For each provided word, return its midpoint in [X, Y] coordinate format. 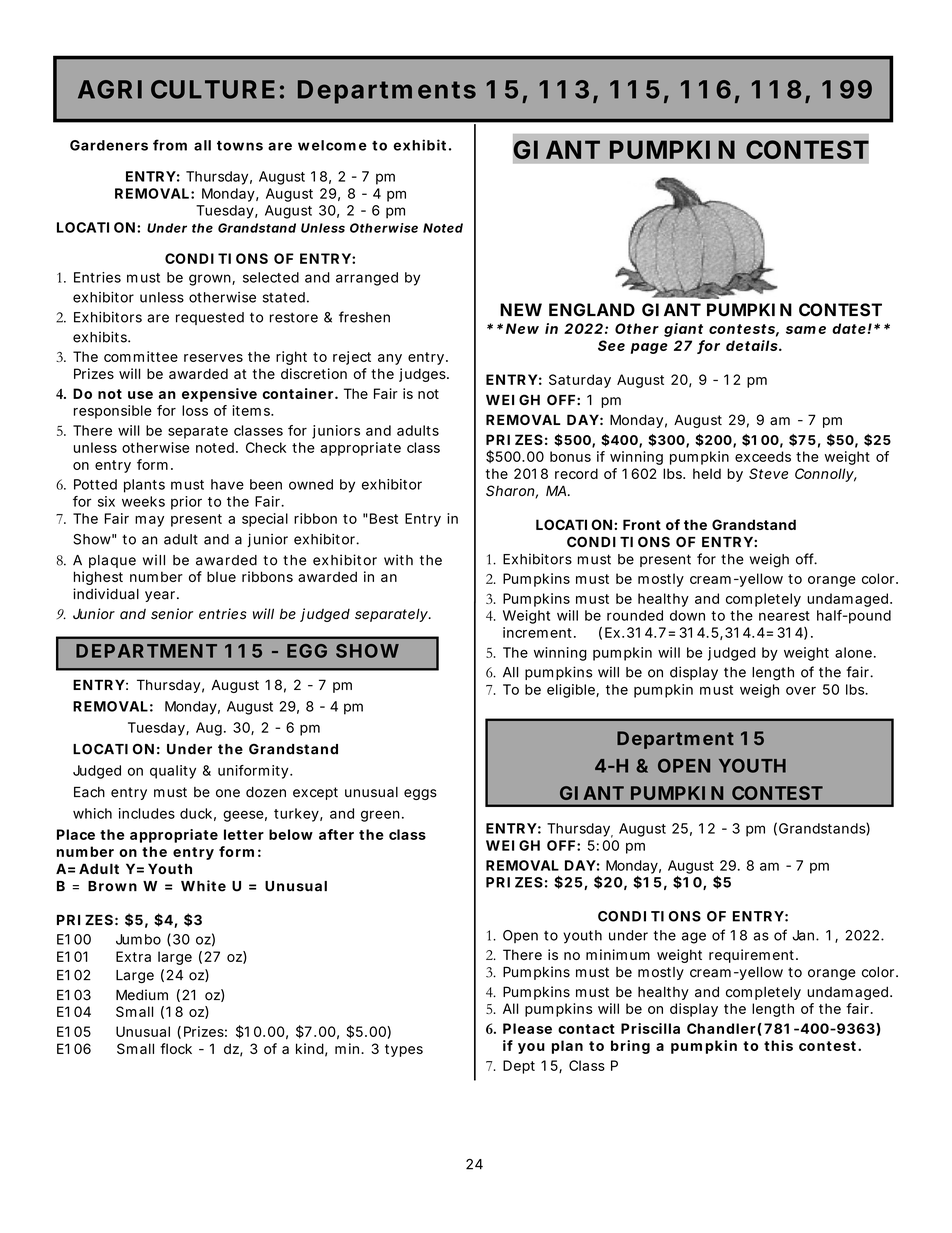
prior [186, 503]
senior [172, 614]
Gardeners [109, 145]
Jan [805, 935]
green [382, 816]
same [806, 330]
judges [424, 375]
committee [141, 356]
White [203, 886]
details [754, 345]
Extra [133, 956]
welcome [332, 145]
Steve [768, 473]
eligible [573, 691]
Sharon [512, 492]
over [801, 691]
